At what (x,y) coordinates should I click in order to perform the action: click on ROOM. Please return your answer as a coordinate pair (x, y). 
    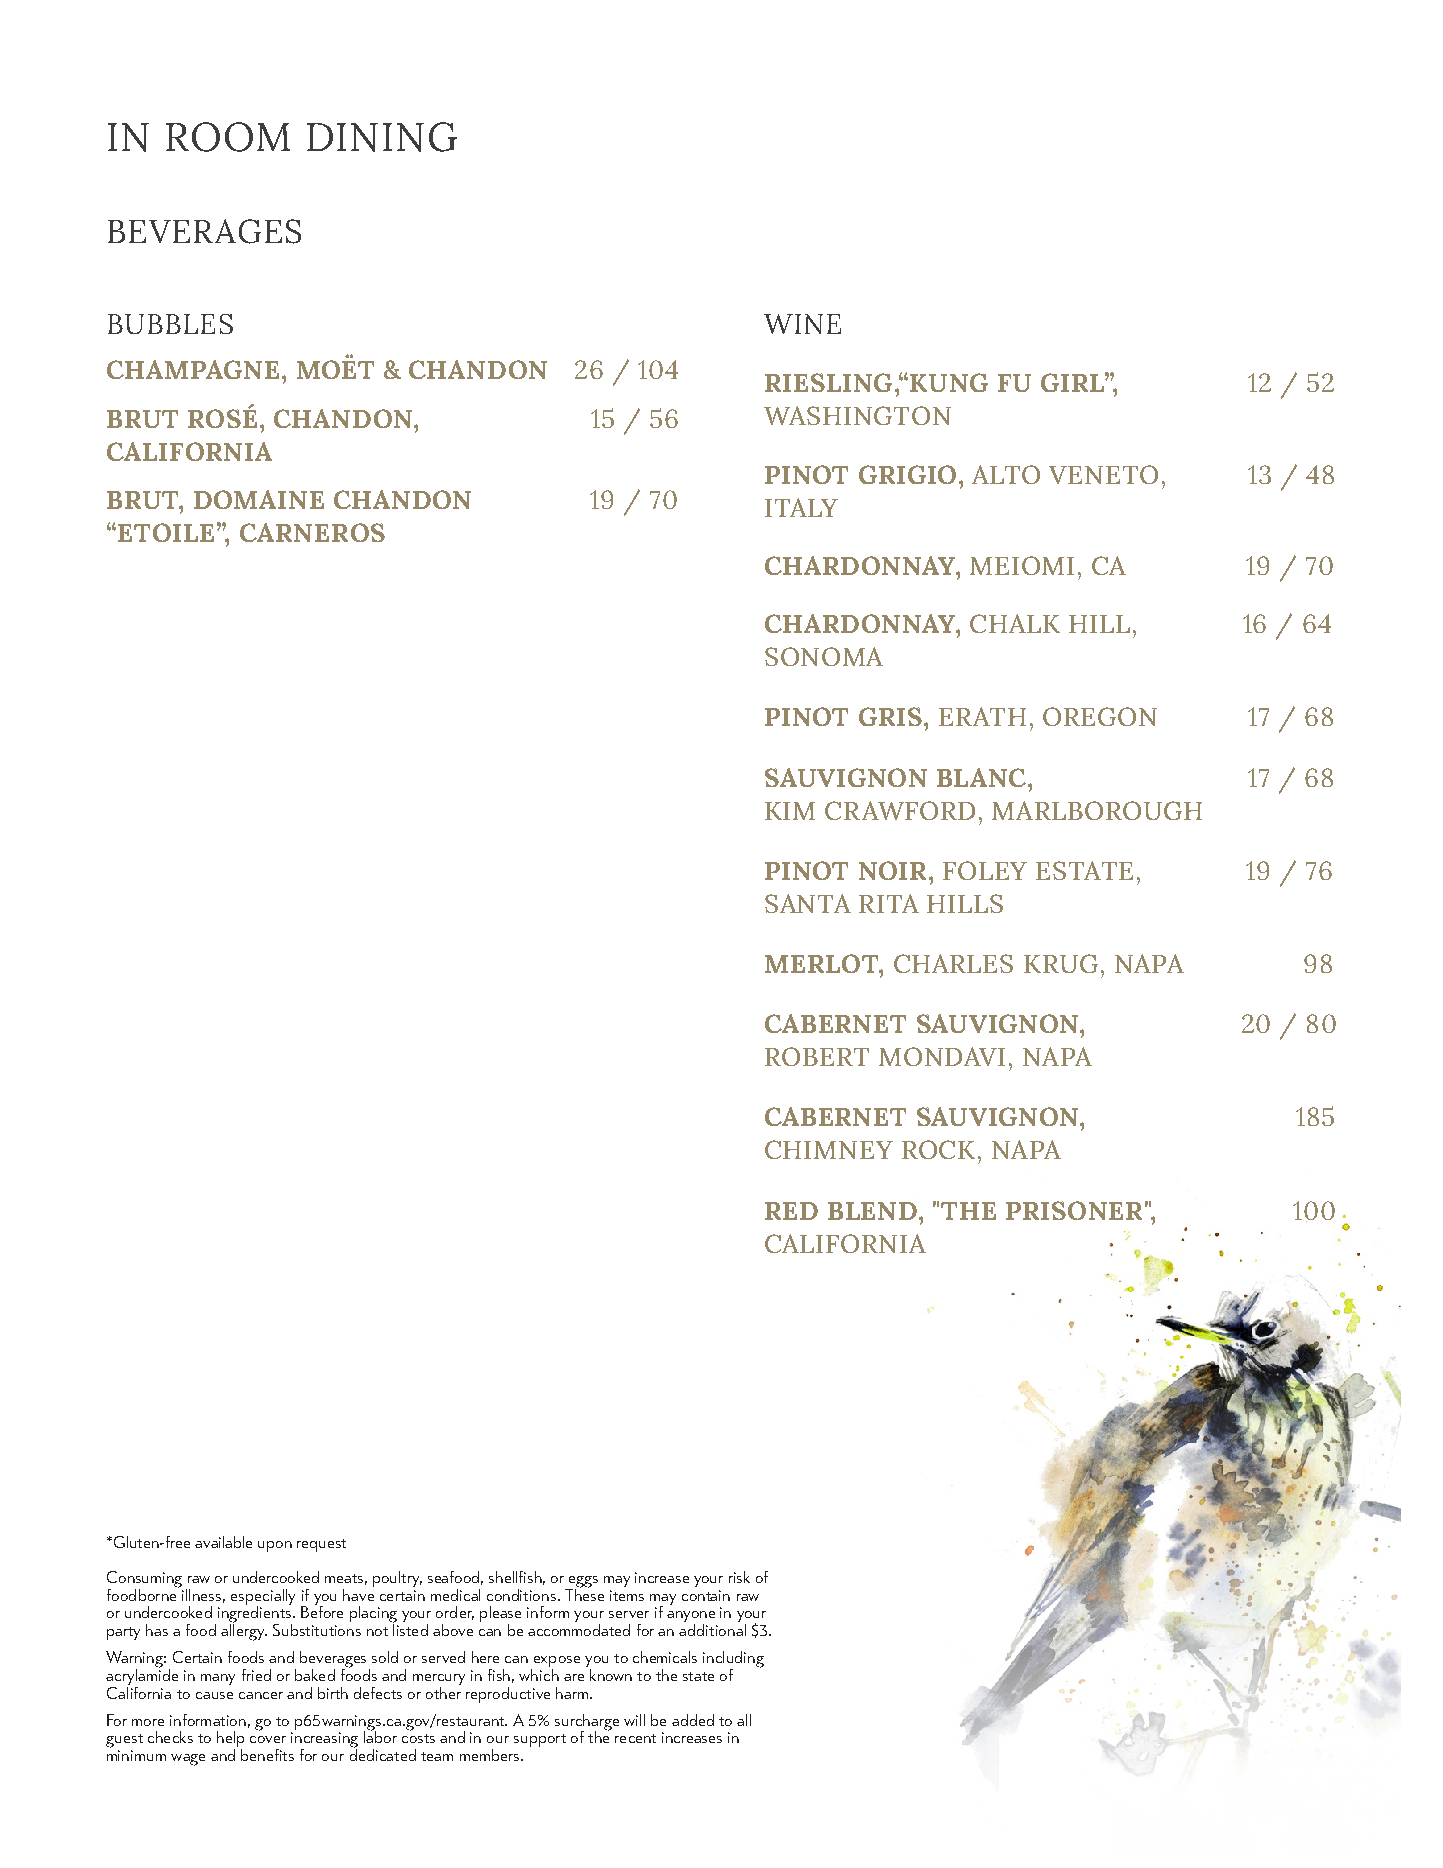
    Looking at the image, I should click on (228, 137).
